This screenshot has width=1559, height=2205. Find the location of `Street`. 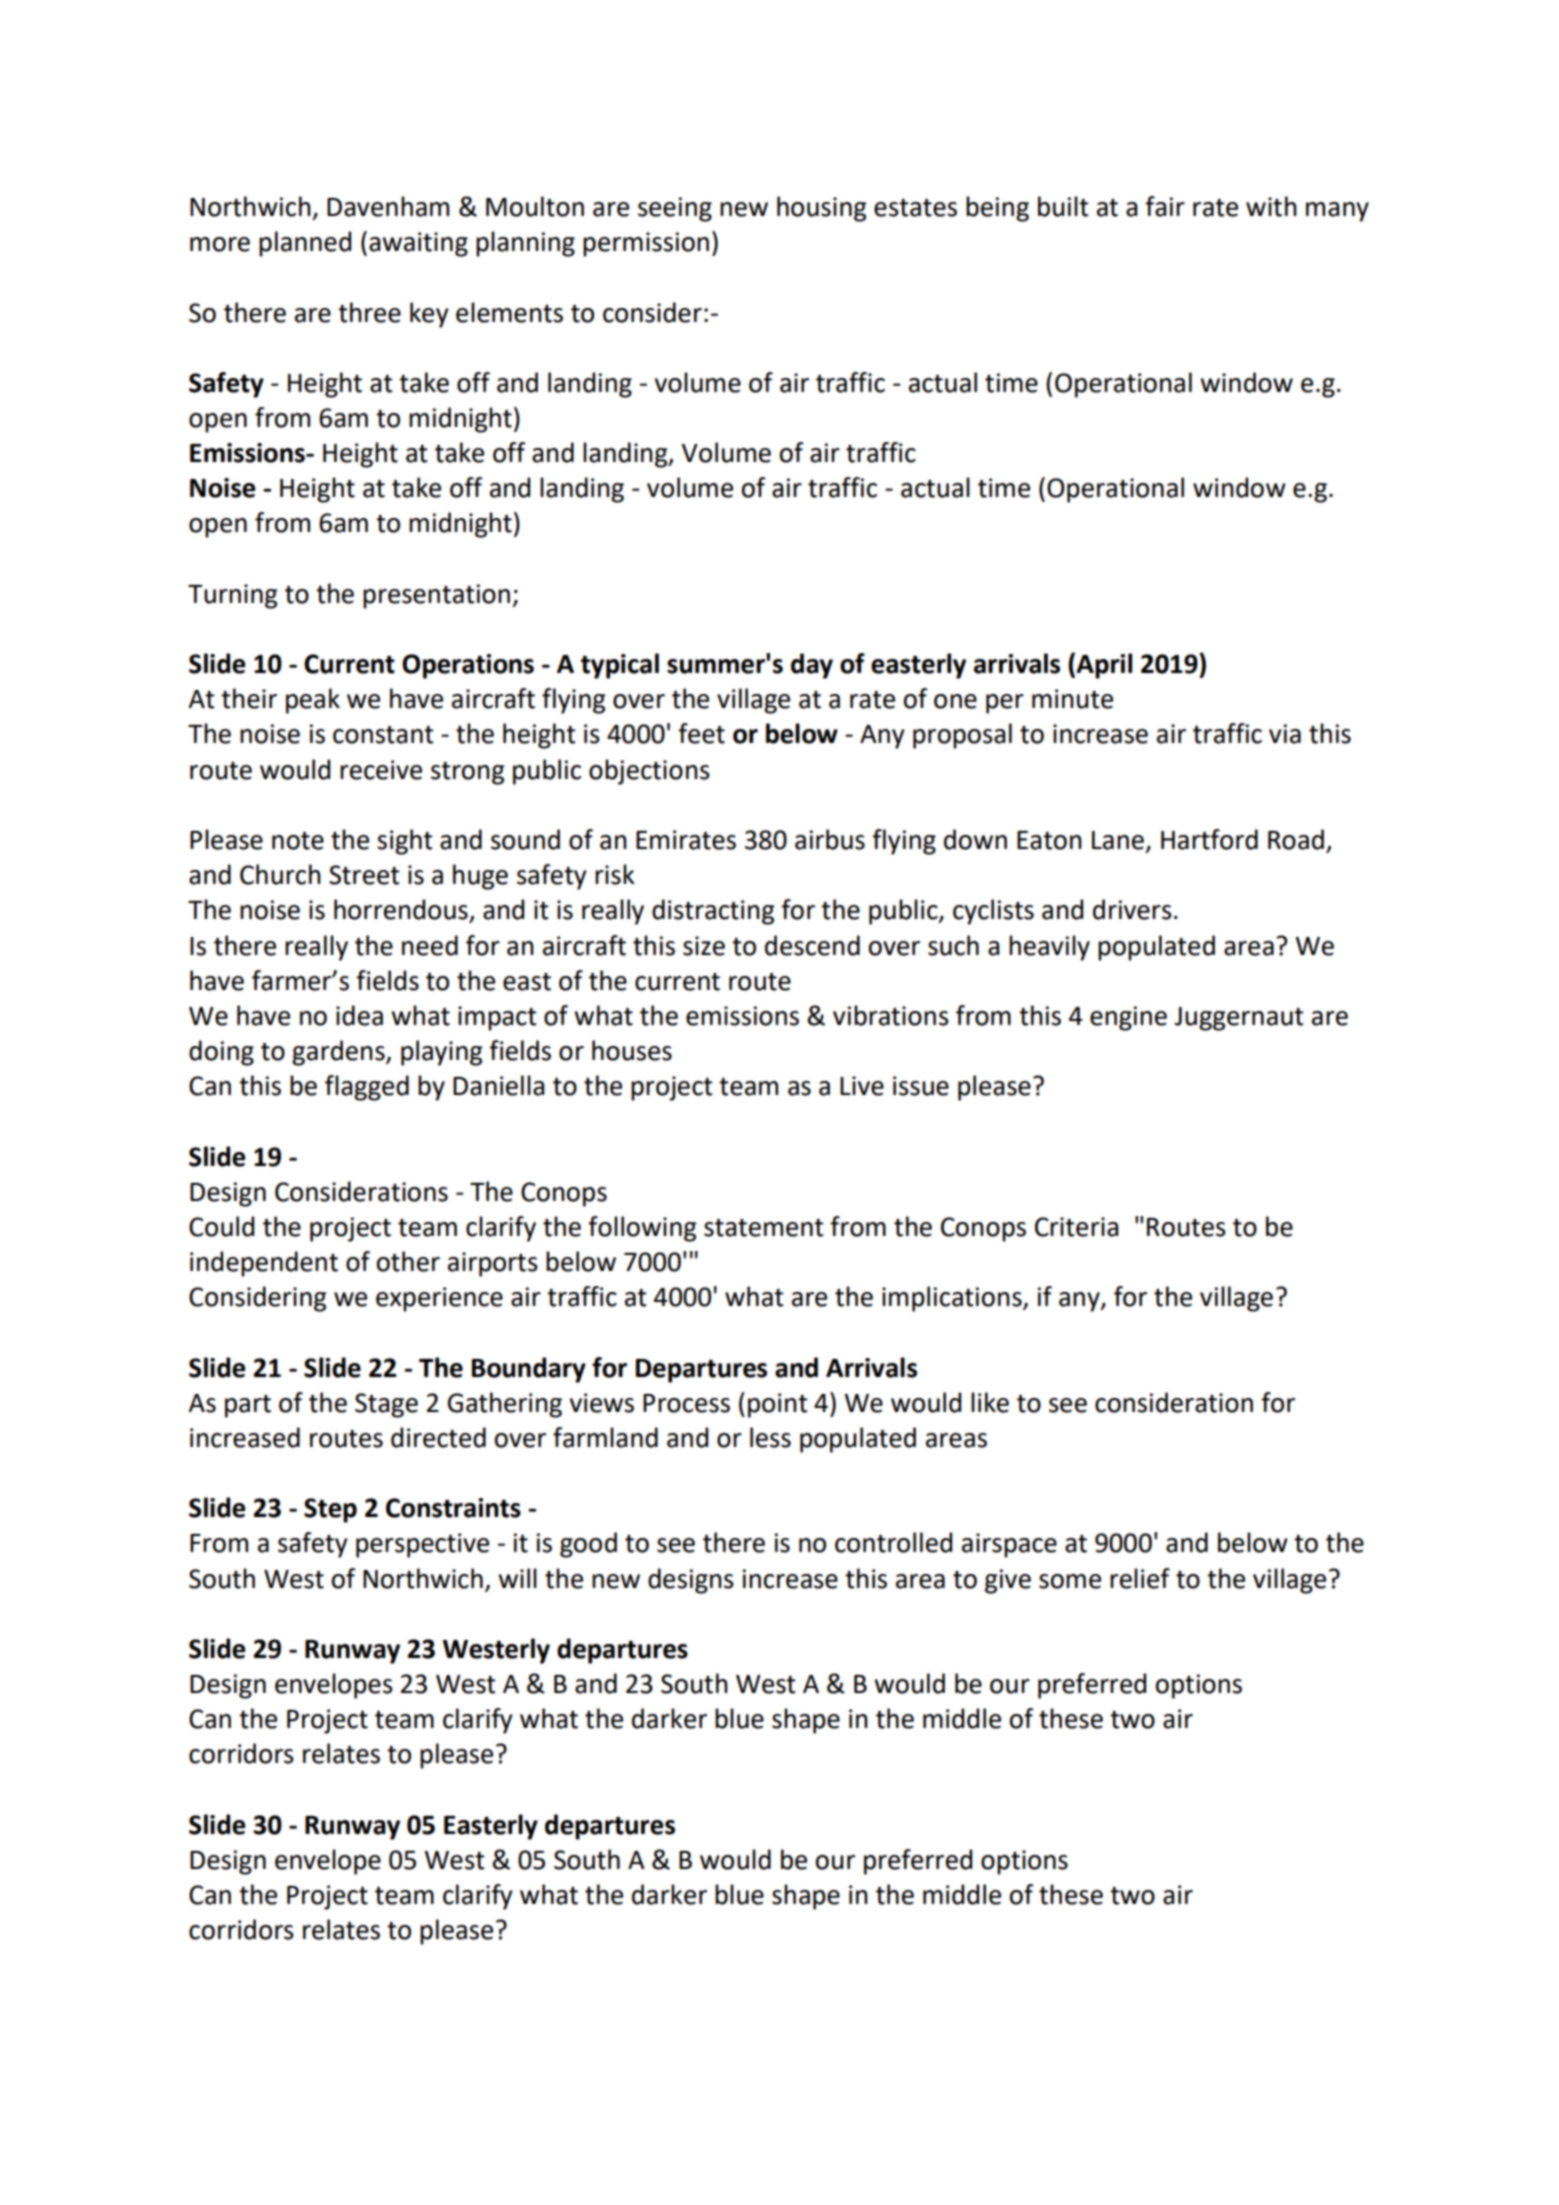

Street is located at coordinates (364, 875).
